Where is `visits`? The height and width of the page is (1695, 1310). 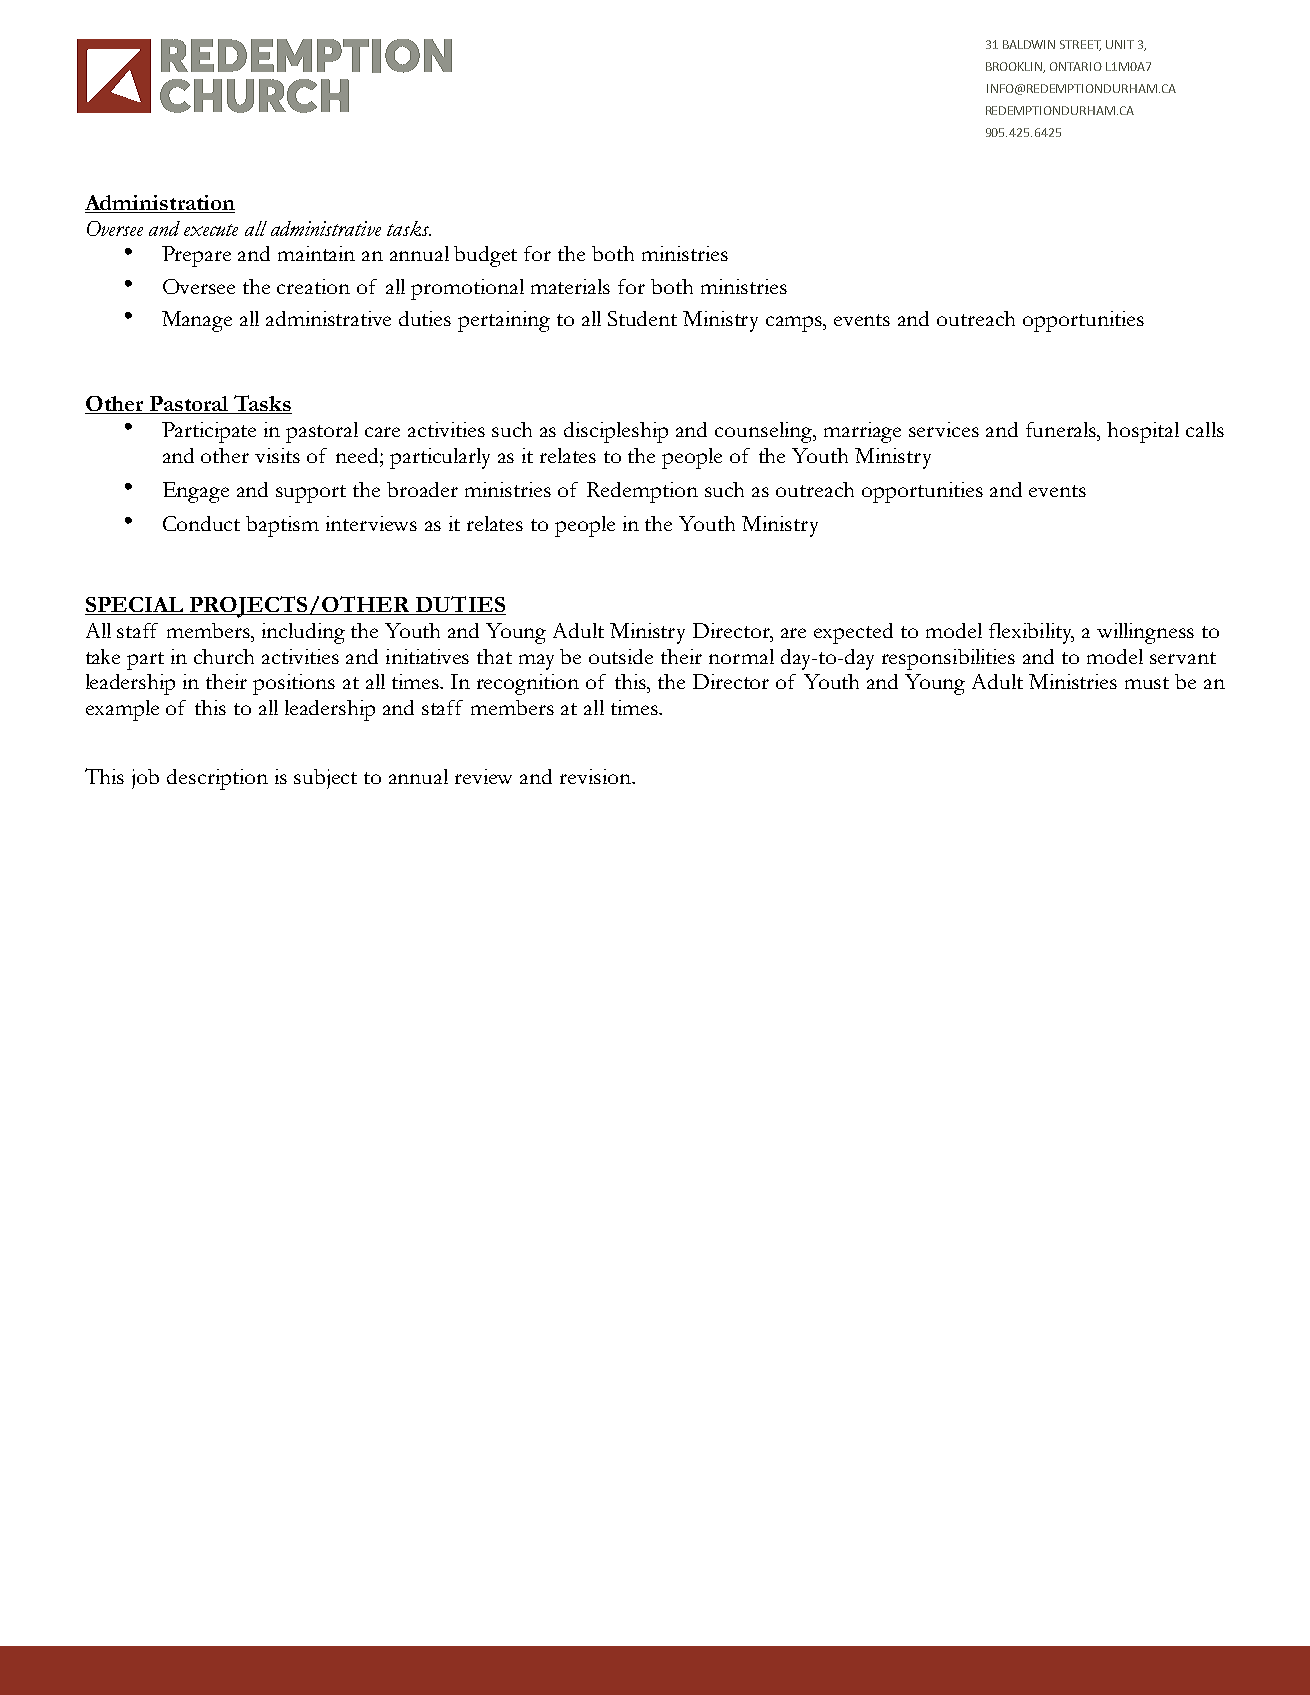 visits is located at coordinates (277, 455).
